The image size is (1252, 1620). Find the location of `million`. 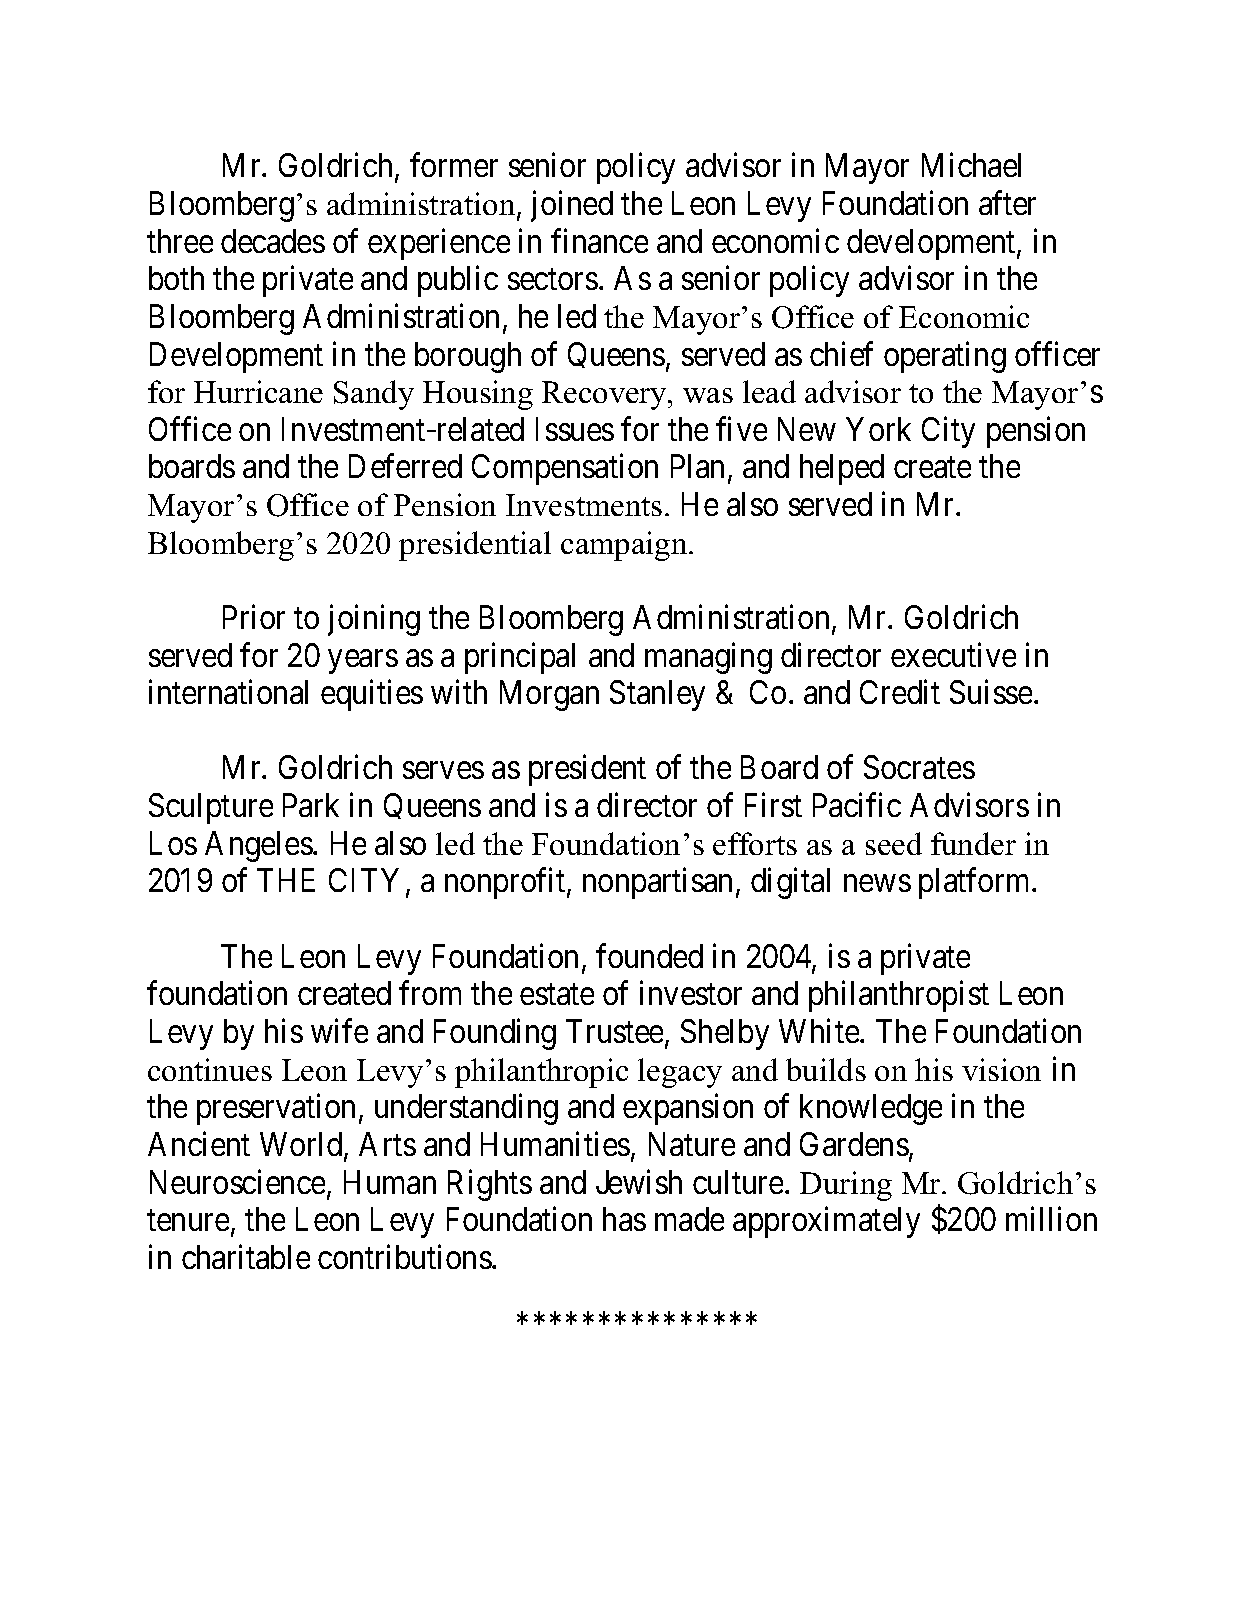

million is located at coordinates (1051, 1219).
